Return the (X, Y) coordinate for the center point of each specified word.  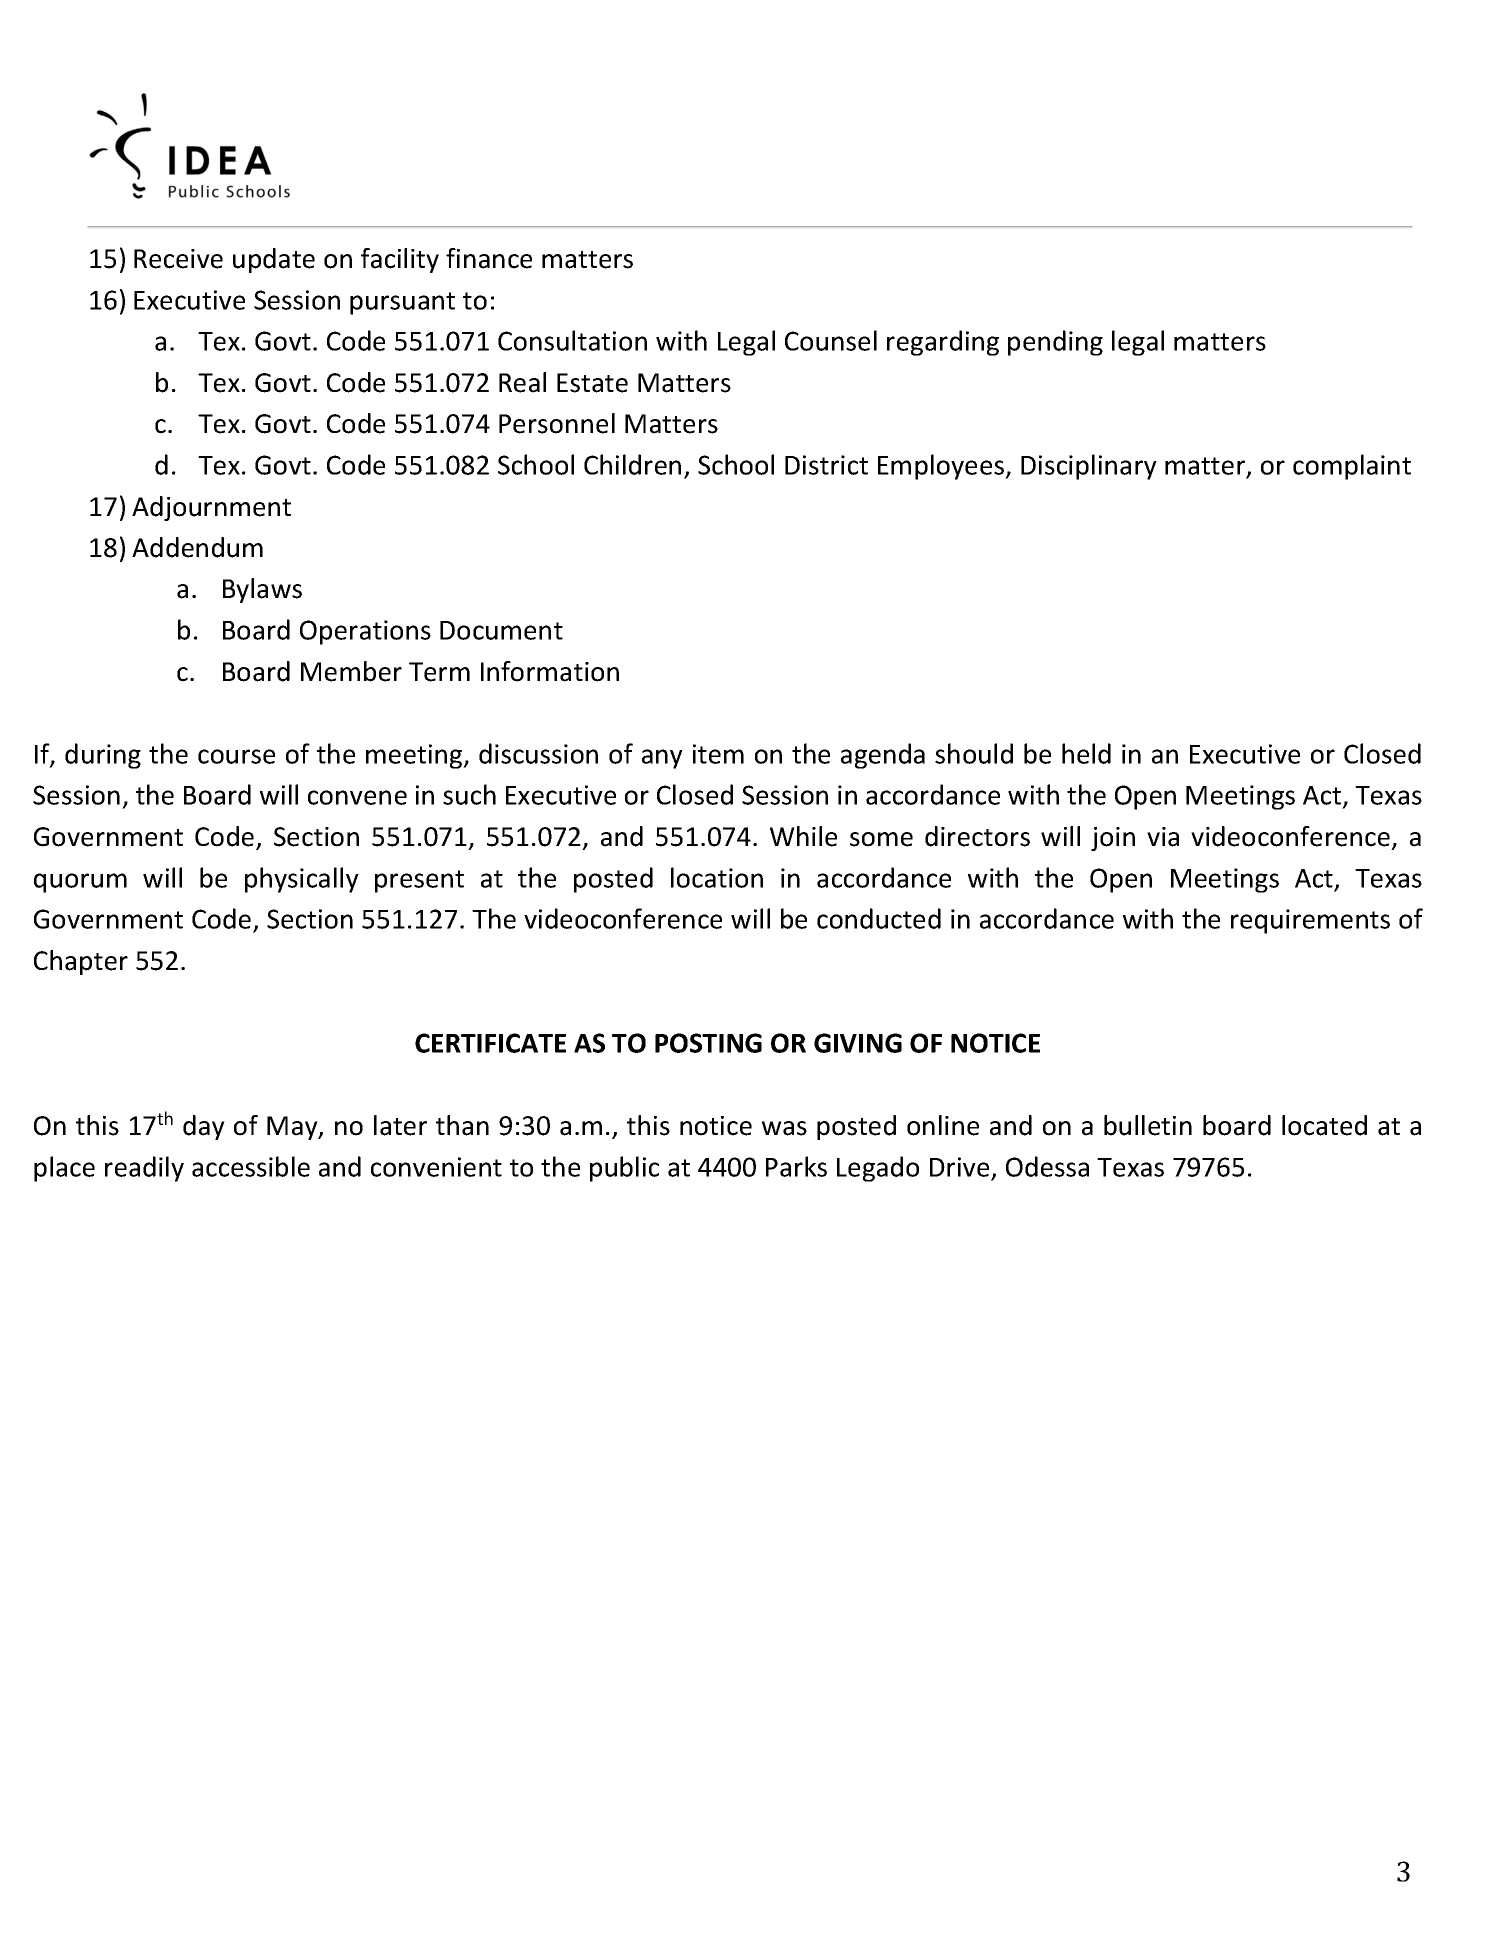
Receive (178, 259)
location (717, 877)
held (1086, 753)
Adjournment (211, 508)
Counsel (831, 340)
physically (302, 880)
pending (1055, 343)
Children (632, 464)
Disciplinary (1089, 467)
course (236, 756)
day (204, 1127)
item (718, 754)
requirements (1310, 921)
